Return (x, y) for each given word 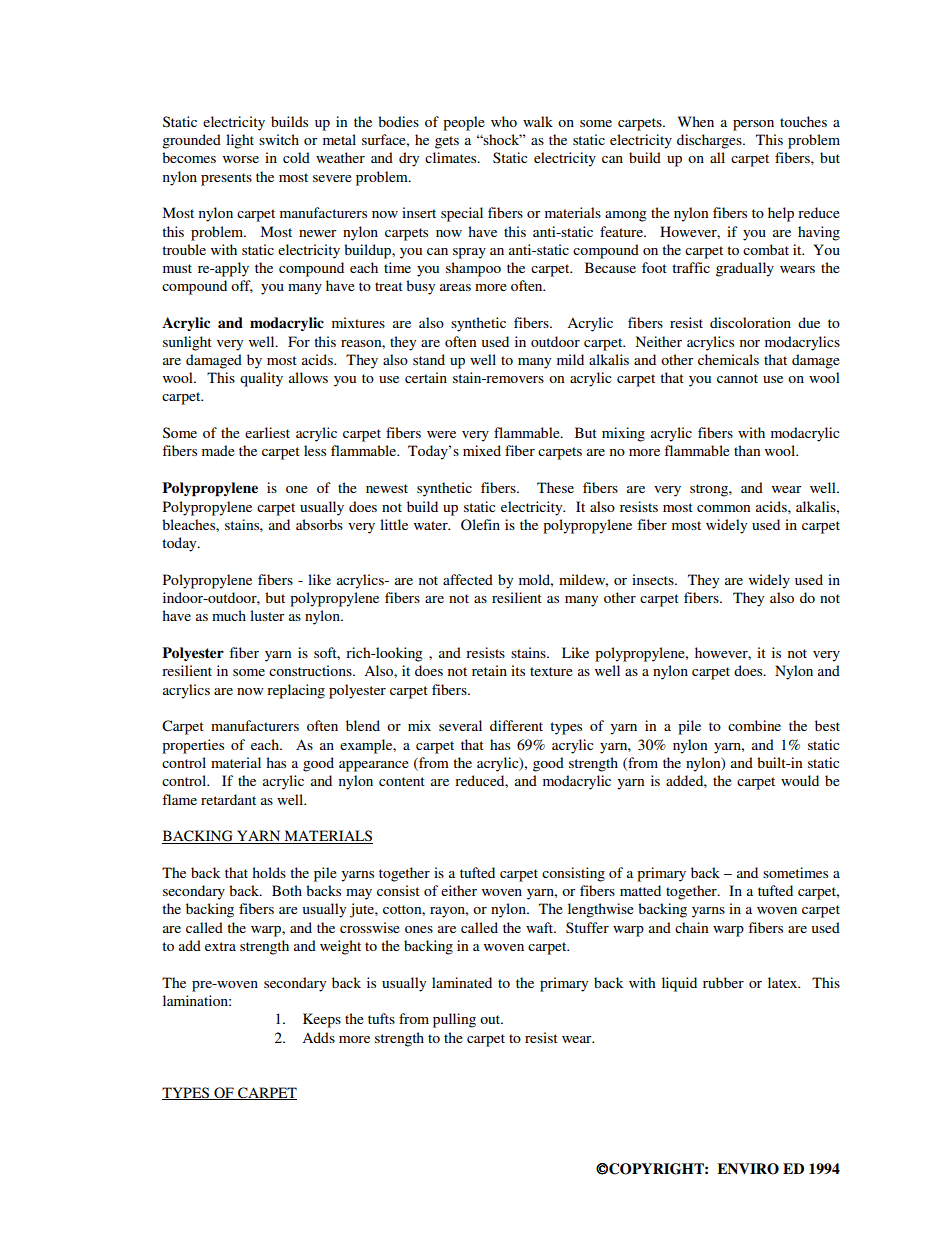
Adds (318, 1037)
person (753, 125)
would (800, 780)
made (218, 450)
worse (241, 159)
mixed (482, 450)
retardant (228, 799)
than (747, 450)
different (516, 725)
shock (502, 139)
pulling (454, 1020)
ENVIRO (748, 1169)
